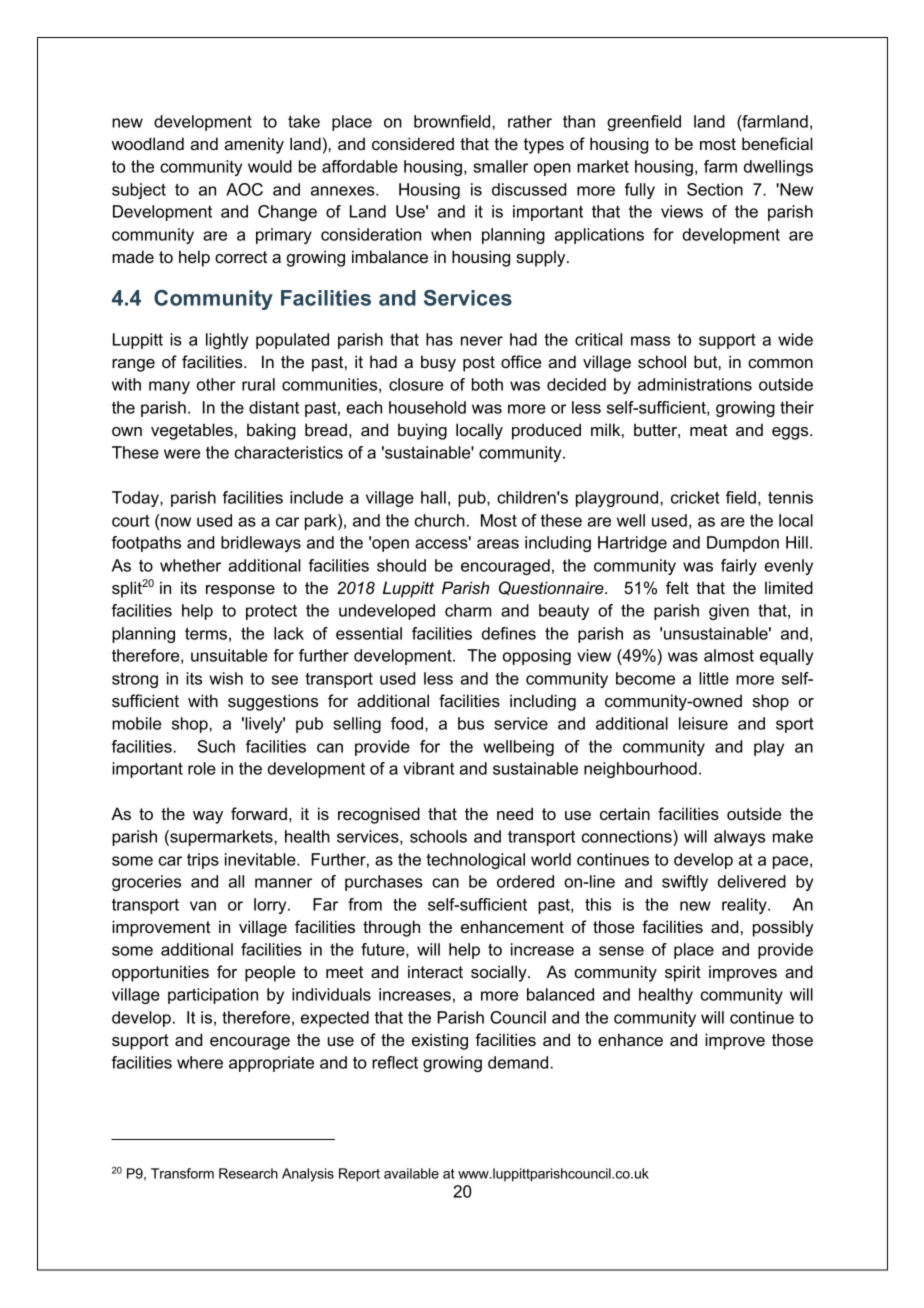 The height and width of the screenshot is (1308, 924). I want to click on terms, so click(206, 633).
